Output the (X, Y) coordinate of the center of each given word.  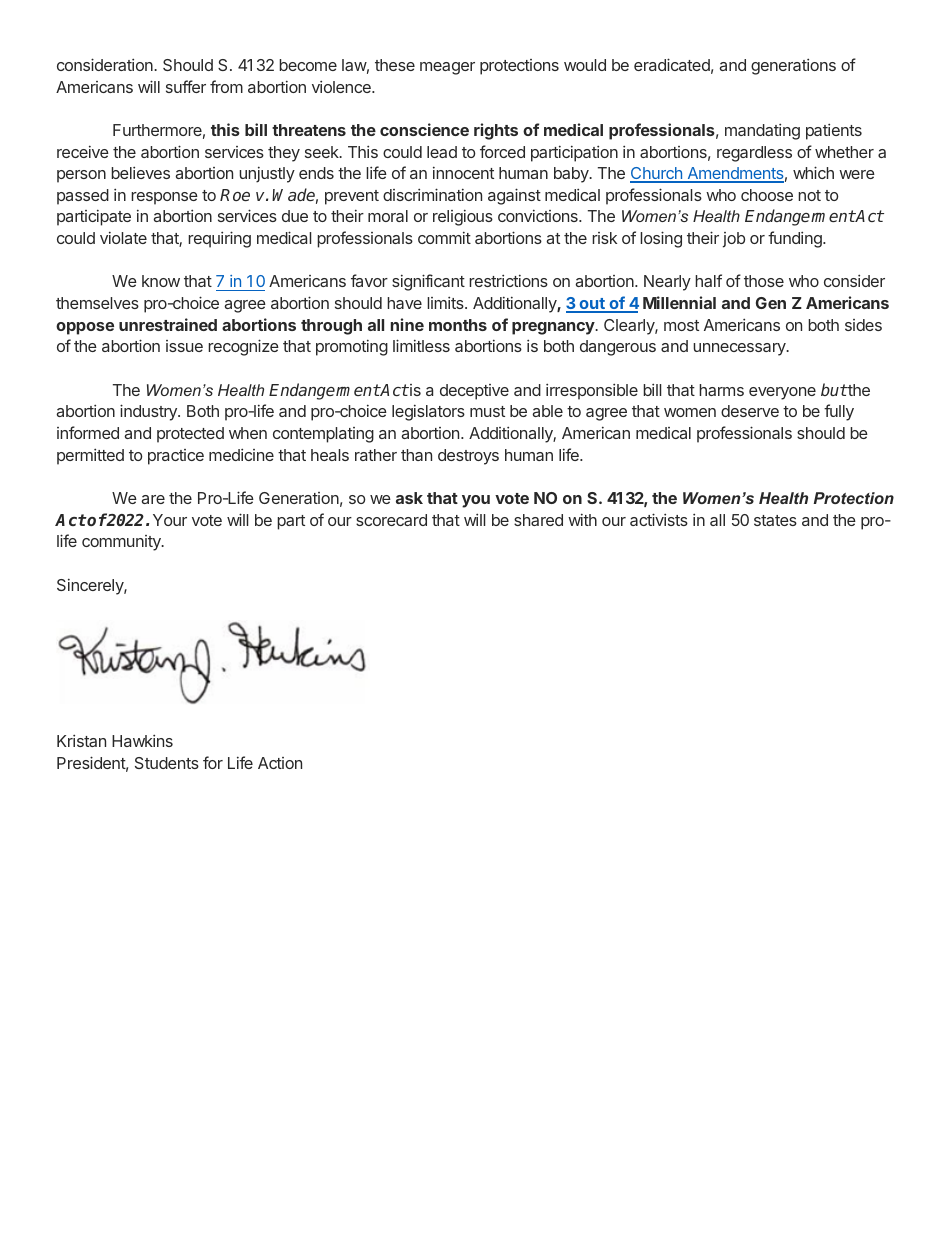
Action (280, 763)
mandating (762, 131)
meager (447, 68)
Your (170, 520)
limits (446, 302)
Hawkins (142, 740)
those (764, 281)
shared (538, 520)
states (775, 520)
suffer (186, 86)
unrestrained (168, 324)
